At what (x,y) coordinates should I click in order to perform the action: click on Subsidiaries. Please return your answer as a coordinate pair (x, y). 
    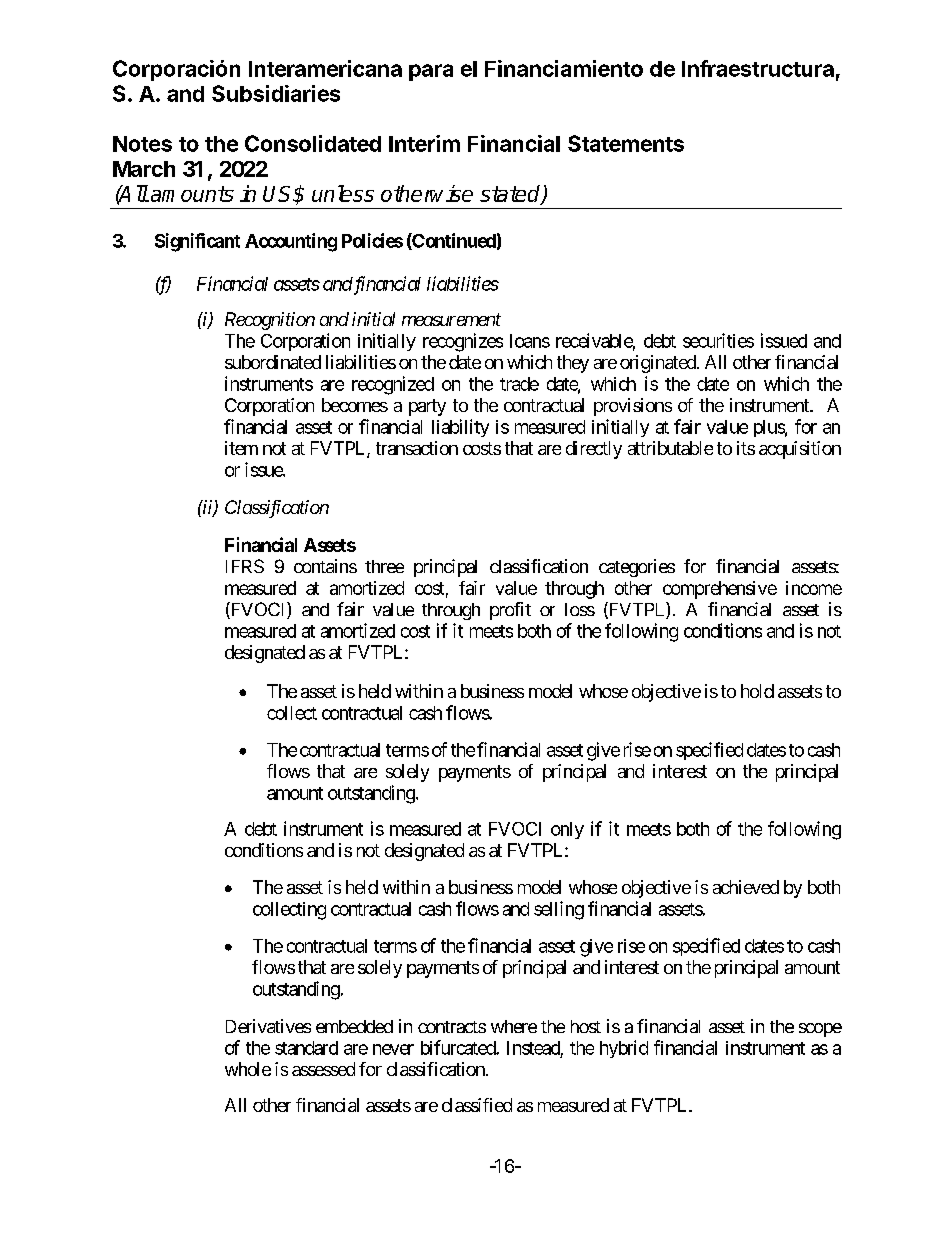
    Looking at the image, I should click on (276, 93).
